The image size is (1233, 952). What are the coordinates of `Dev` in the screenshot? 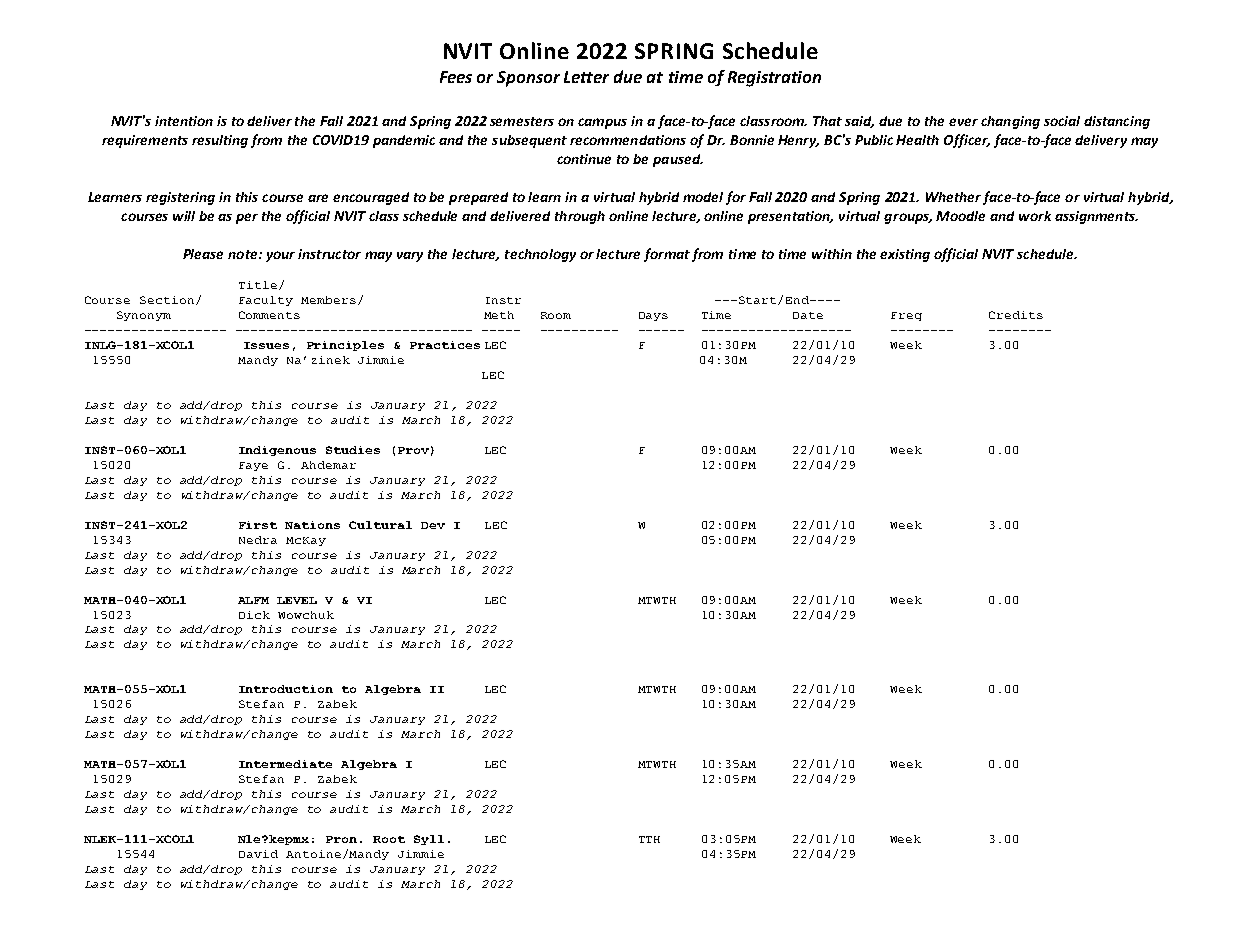 It's located at (433, 525).
